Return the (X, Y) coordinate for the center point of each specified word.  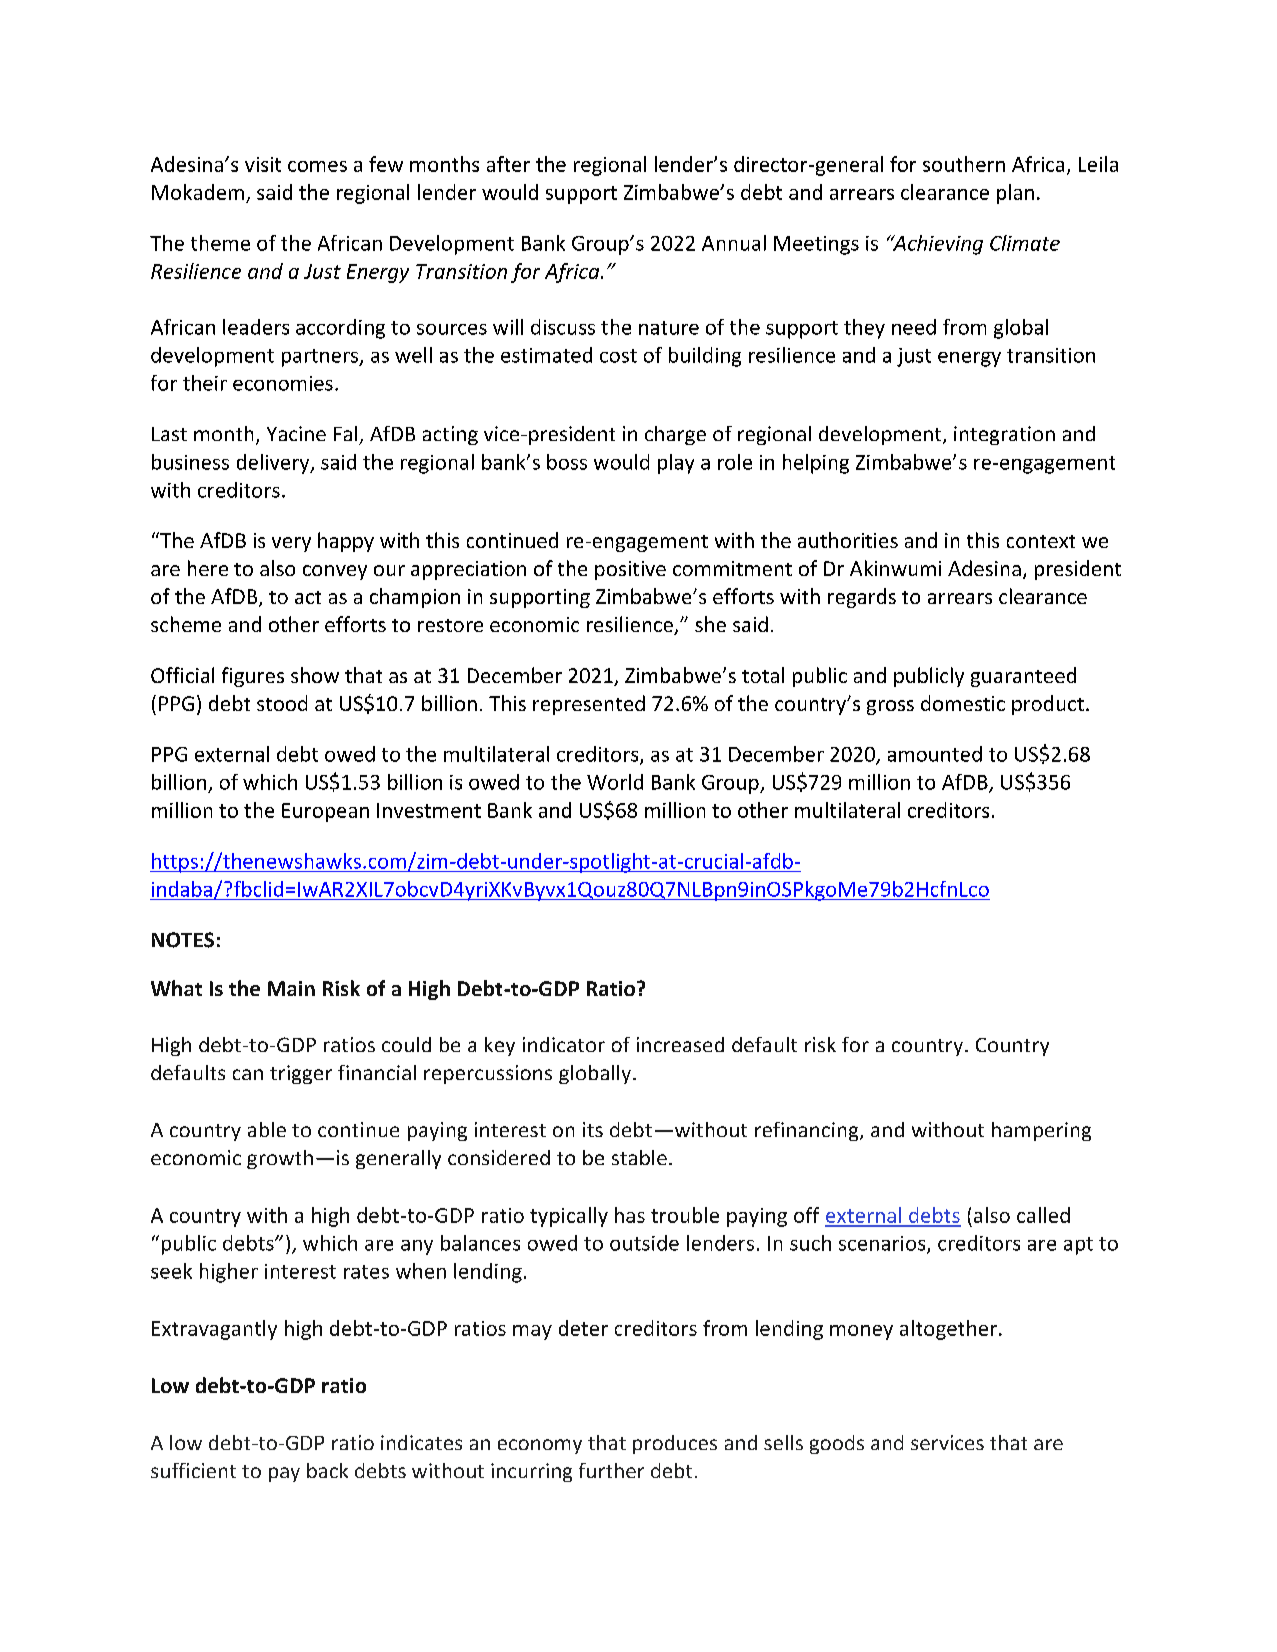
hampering (1041, 1131)
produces (675, 1444)
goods (837, 1444)
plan (1015, 194)
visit (263, 164)
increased (680, 1044)
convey (335, 572)
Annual (734, 243)
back (327, 1470)
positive (630, 570)
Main (291, 988)
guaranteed (1023, 677)
